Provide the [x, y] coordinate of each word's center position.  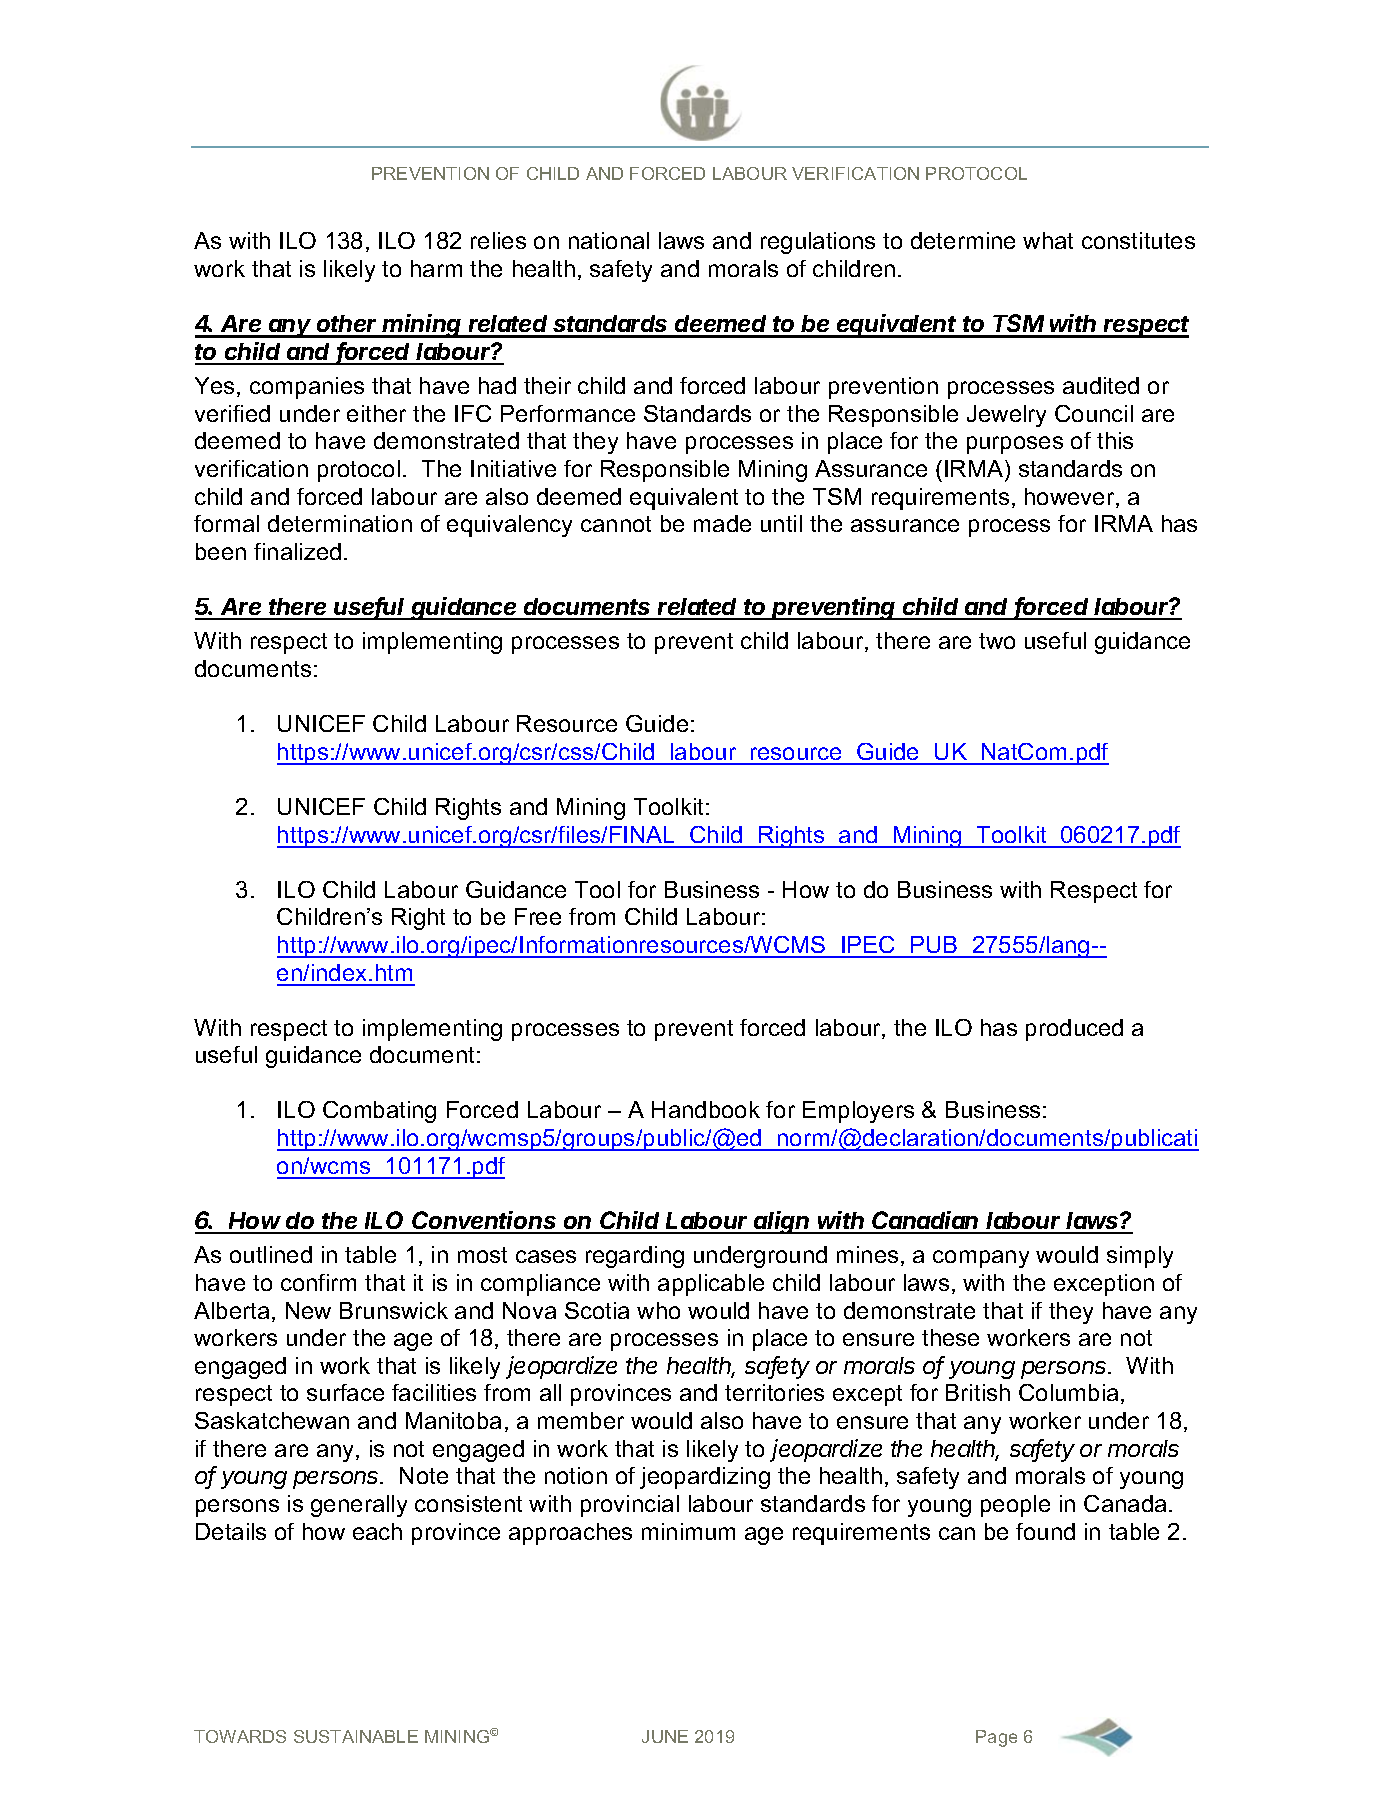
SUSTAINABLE [356, 1736]
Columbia [1068, 1392]
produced [1074, 1030]
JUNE [665, 1736]
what [1048, 240]
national [609, 240]
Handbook [706, 1109]
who [658, 1310]
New [308, 1310]
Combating [379, 1112]
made [722, 523]
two [997, 641]
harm [436, 268]
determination [340, 523]
